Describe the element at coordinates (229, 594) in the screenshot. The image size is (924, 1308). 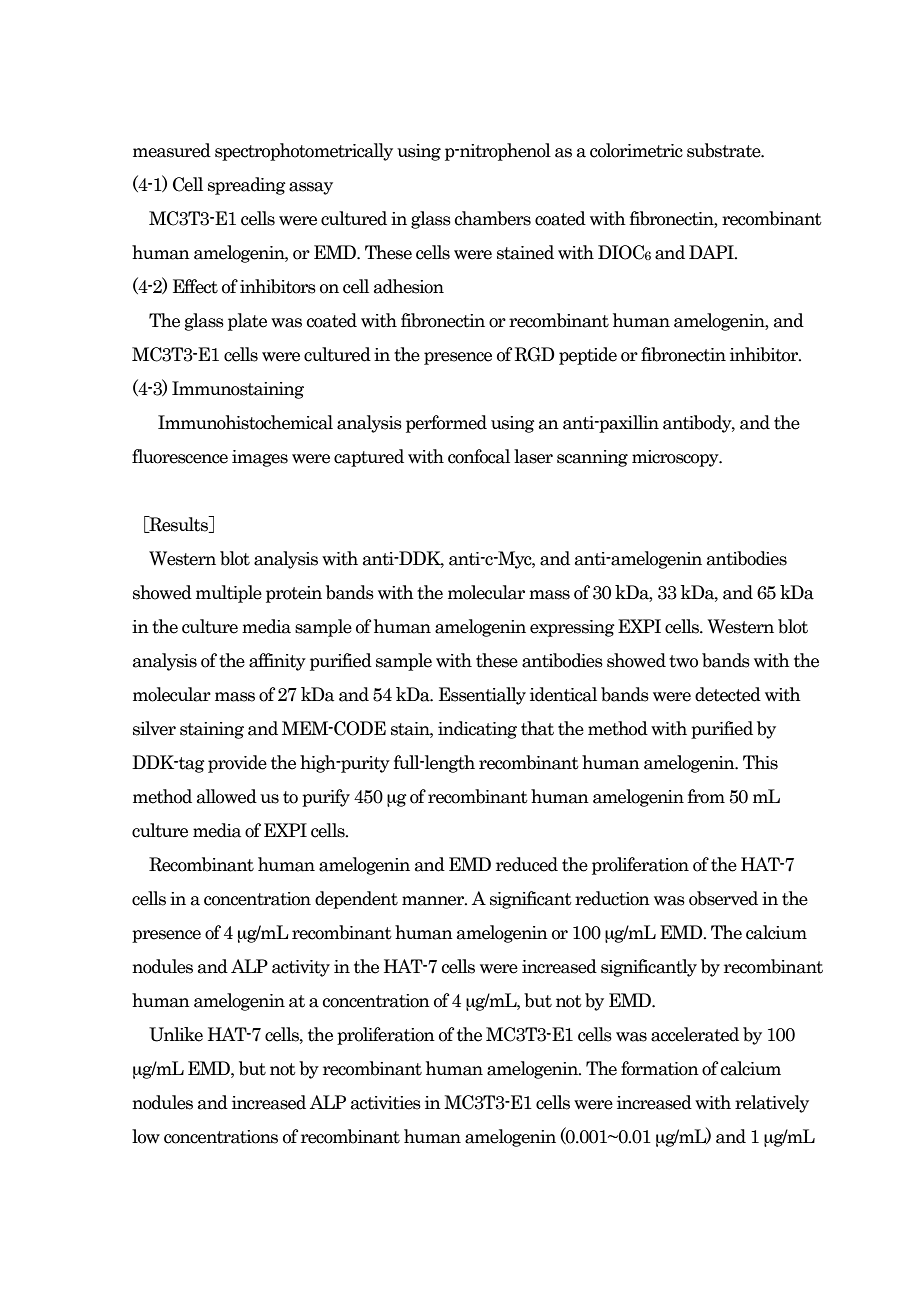
I see `multiple` at that location.
